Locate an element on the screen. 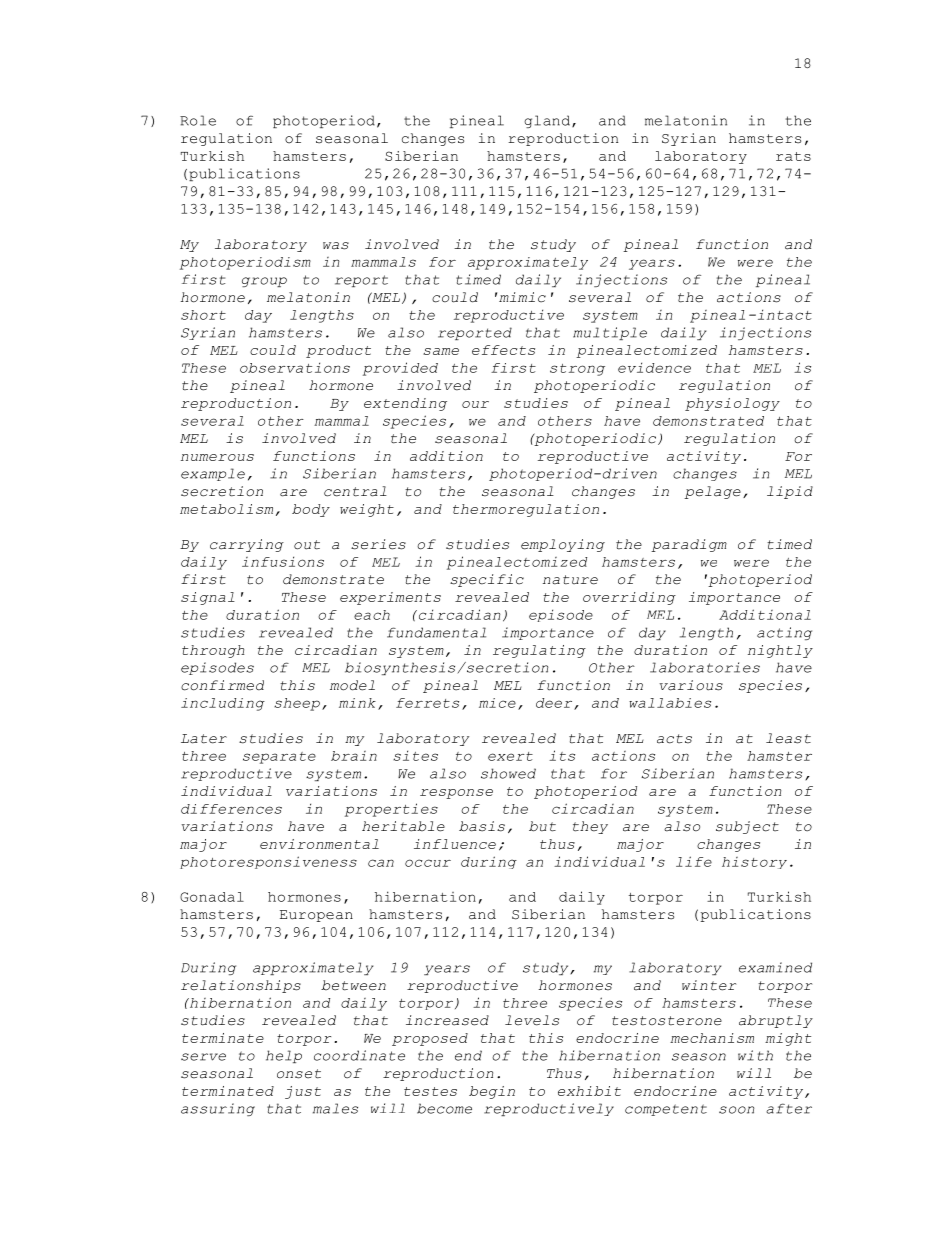 The width and height of the screenshot is (952, 1233). life is located at coordinates (694, 861).
